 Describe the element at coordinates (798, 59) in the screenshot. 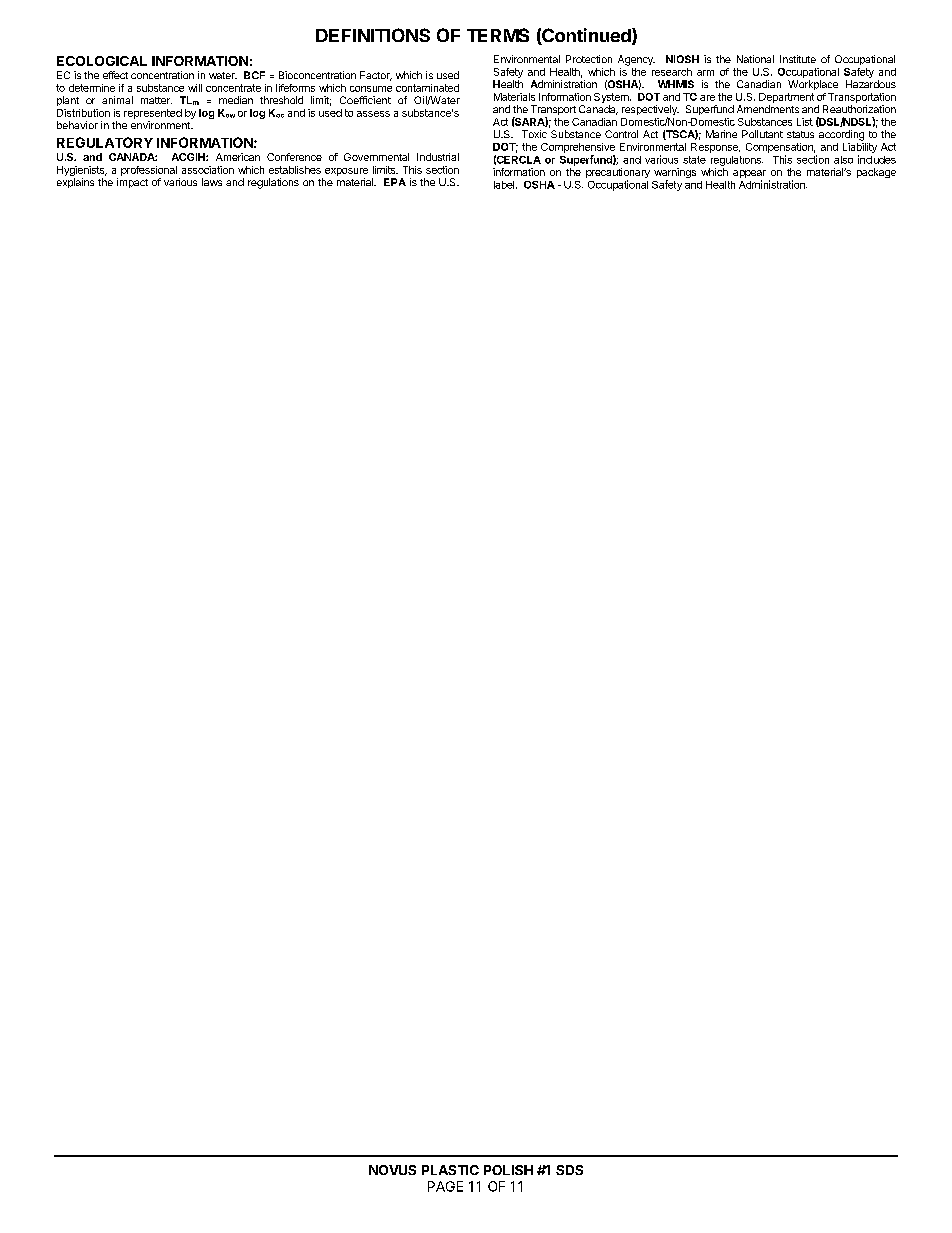

I see `Institute` at that location.
